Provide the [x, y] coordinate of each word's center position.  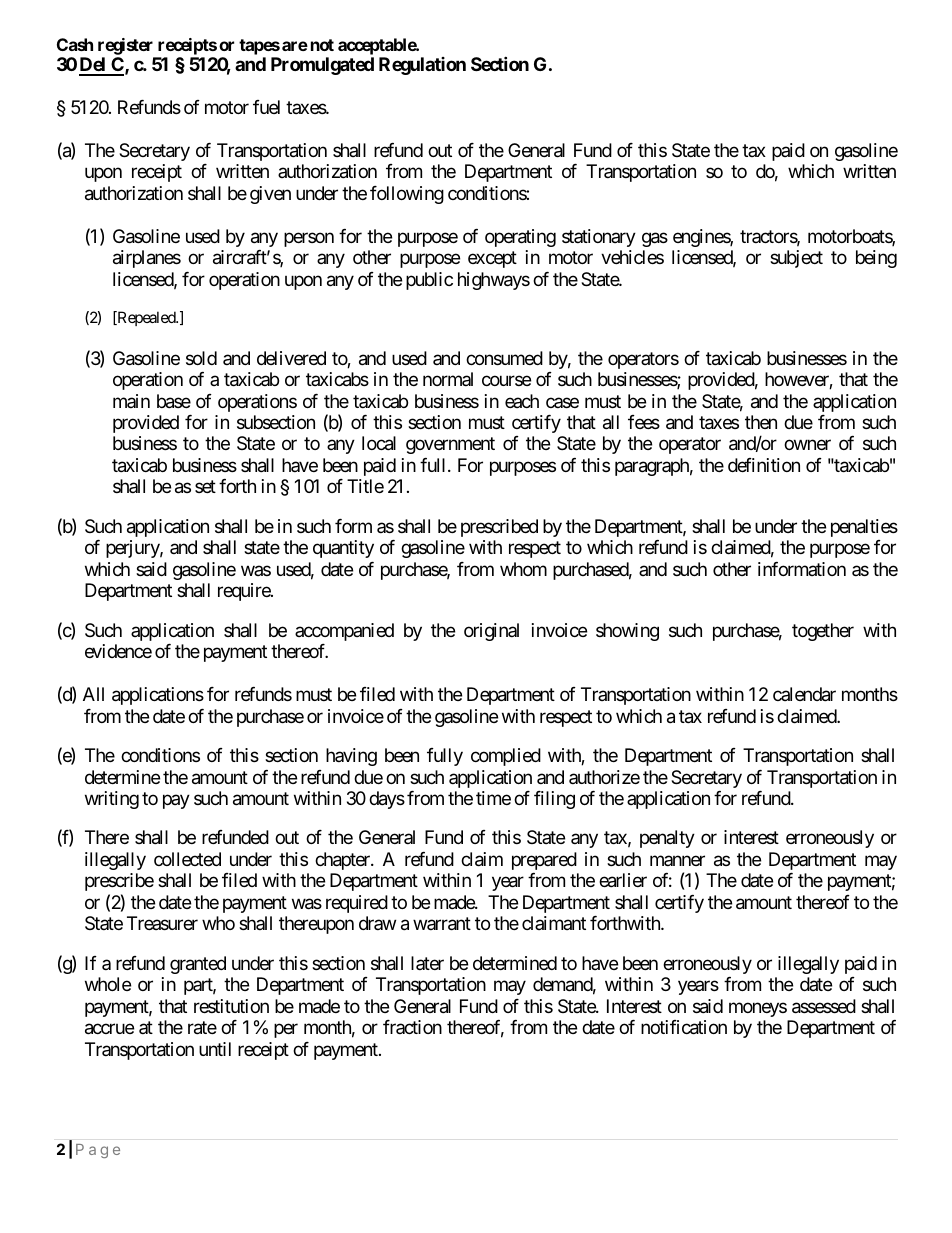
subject [796, 259]
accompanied [344, 632]
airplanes [147, 259]
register [125, 46]
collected [187, 859]
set [205, 487]
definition [764, 465]
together [823, 632]
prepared [544, 861]
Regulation [422, 66]
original [491, 632]
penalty [667, 839]
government [450, 446]
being [876, 259]
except [492, 260]
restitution [231, 1006]
